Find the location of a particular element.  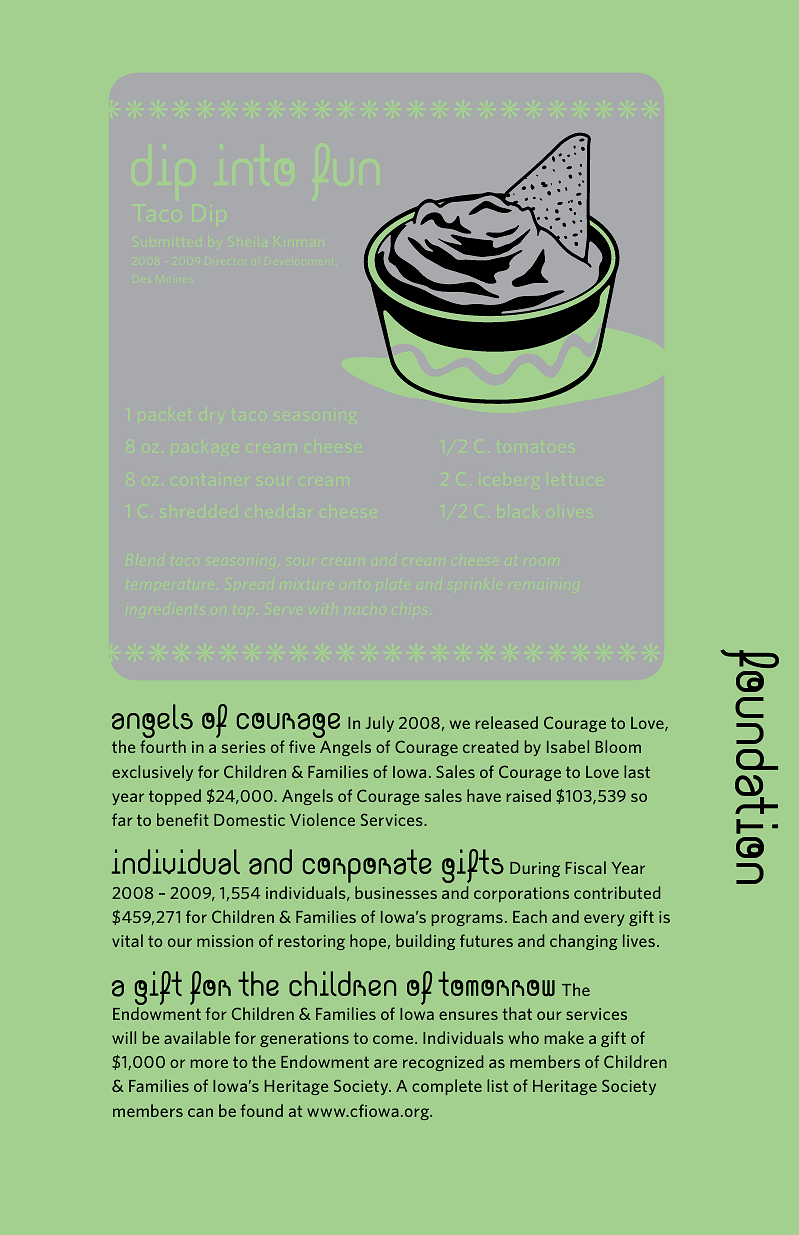

Isabel is located at coordinates (568, 746).
